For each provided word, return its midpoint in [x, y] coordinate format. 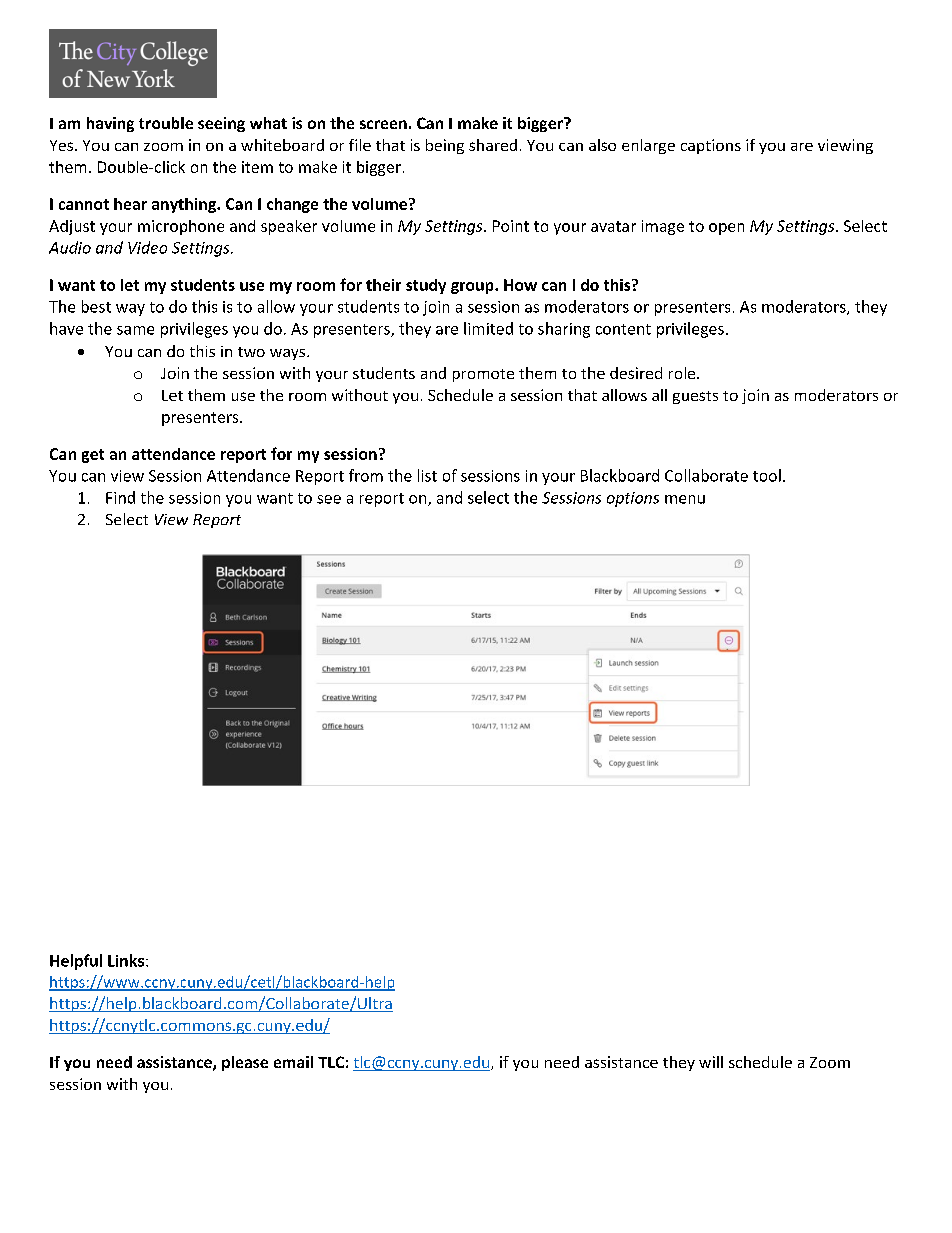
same [135, 330]
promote [483, 375]
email [293, 1062]
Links [126, 960]
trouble [166, 123]
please [245, 1063]
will [711, 1062]
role [683, 373]
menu [685, 499]
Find [120, 497]
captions [711, 146]
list [427, 475]
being [445, 146]
